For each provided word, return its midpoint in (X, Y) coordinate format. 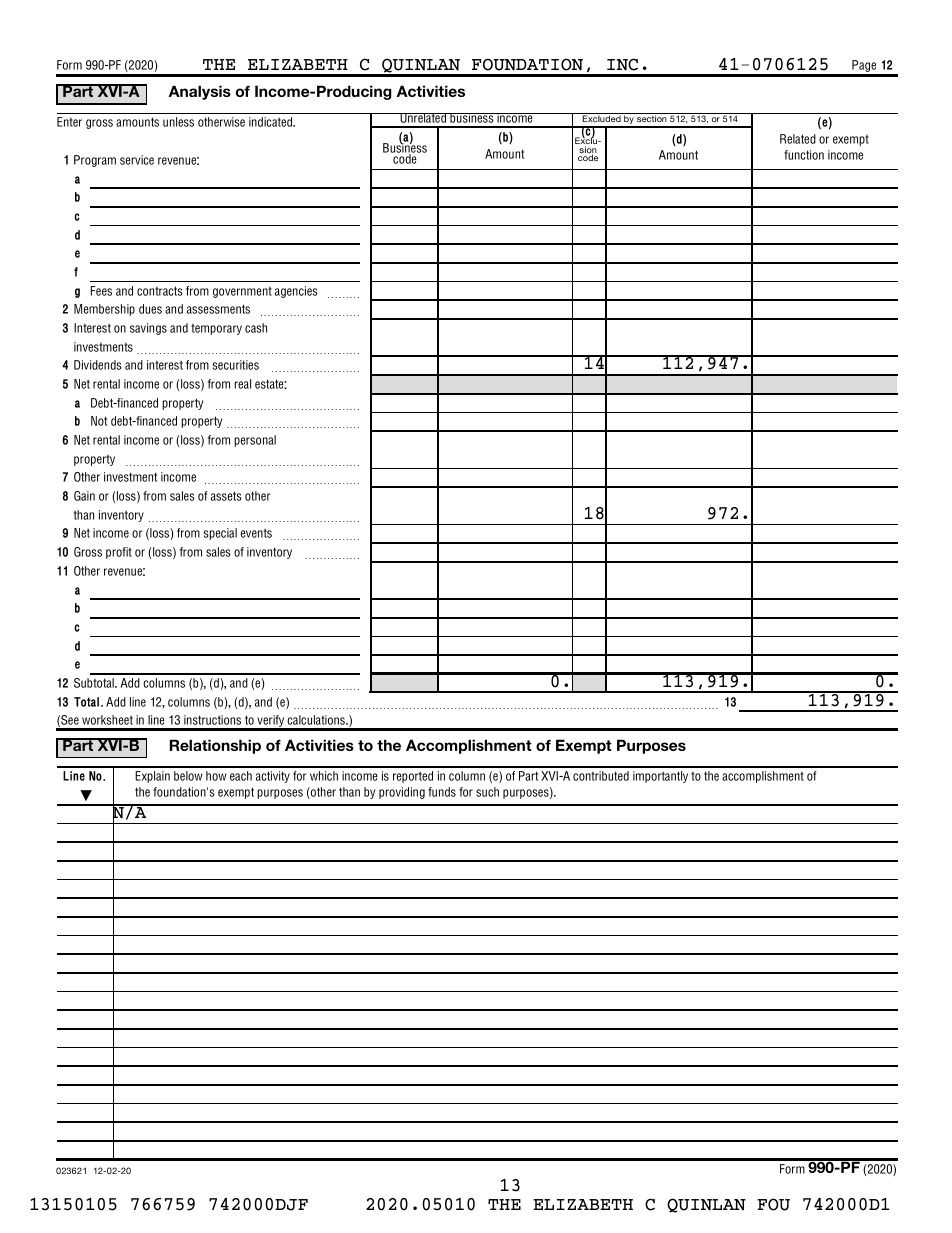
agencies (296, 292)
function (804, 155)
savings (148, 329)
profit (119, 553)
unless (178, 122)
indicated (272, 122)
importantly (660, 777)
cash (256, 328)
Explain (152, 777)
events (256, 533)
